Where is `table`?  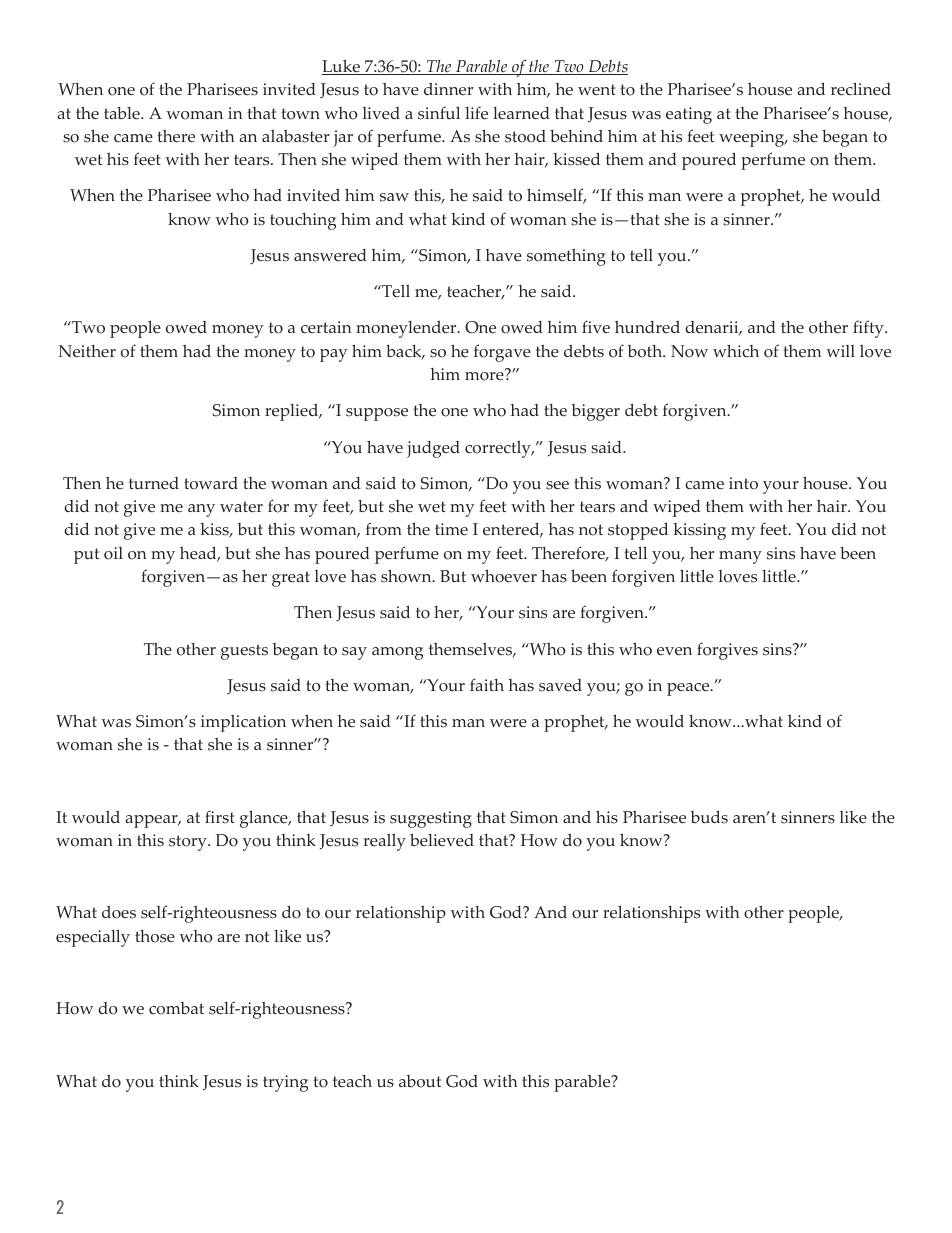
table is located at coordinates (123, 113).
